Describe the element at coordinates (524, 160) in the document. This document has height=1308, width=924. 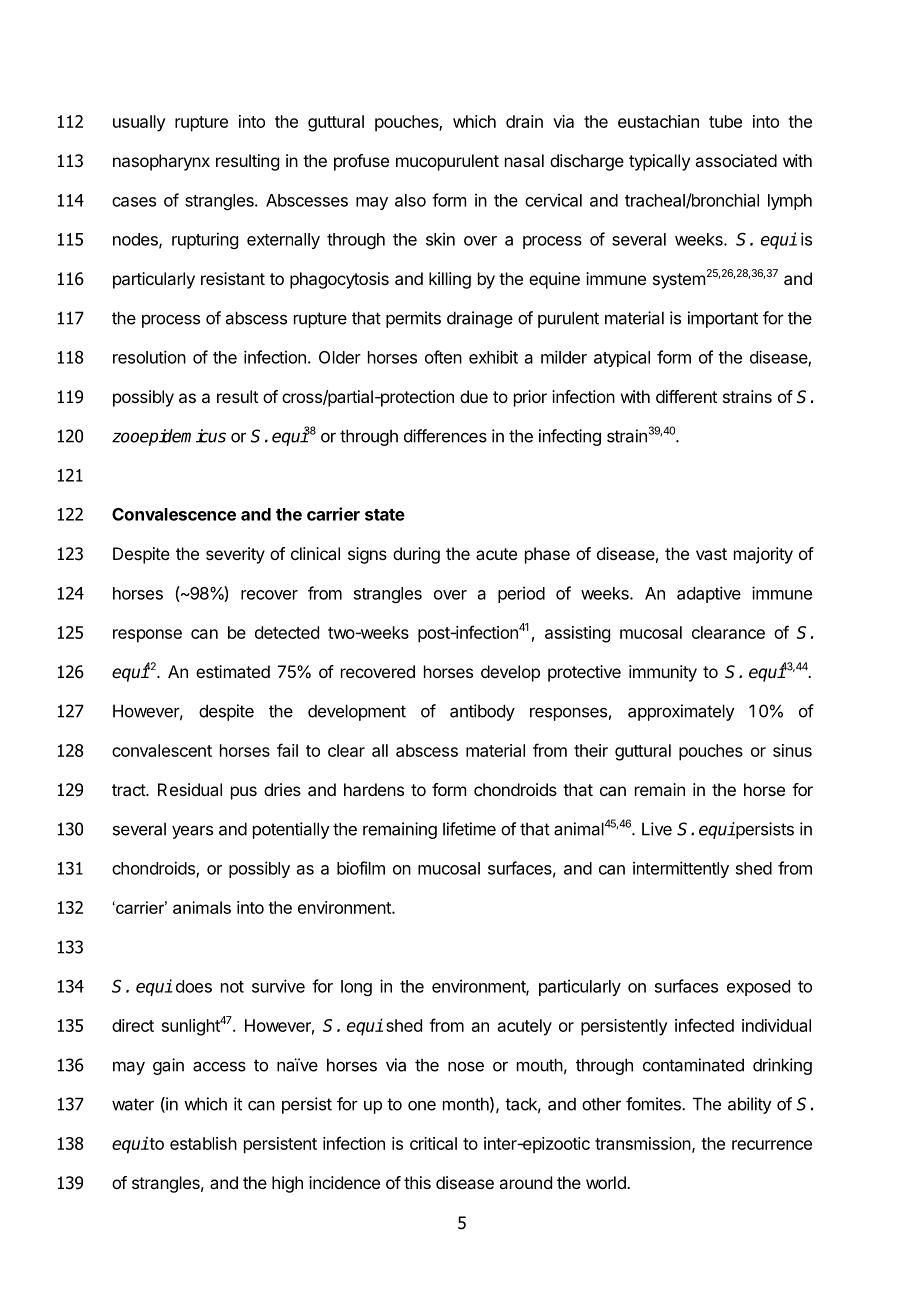
I see `nasal` at that location.
